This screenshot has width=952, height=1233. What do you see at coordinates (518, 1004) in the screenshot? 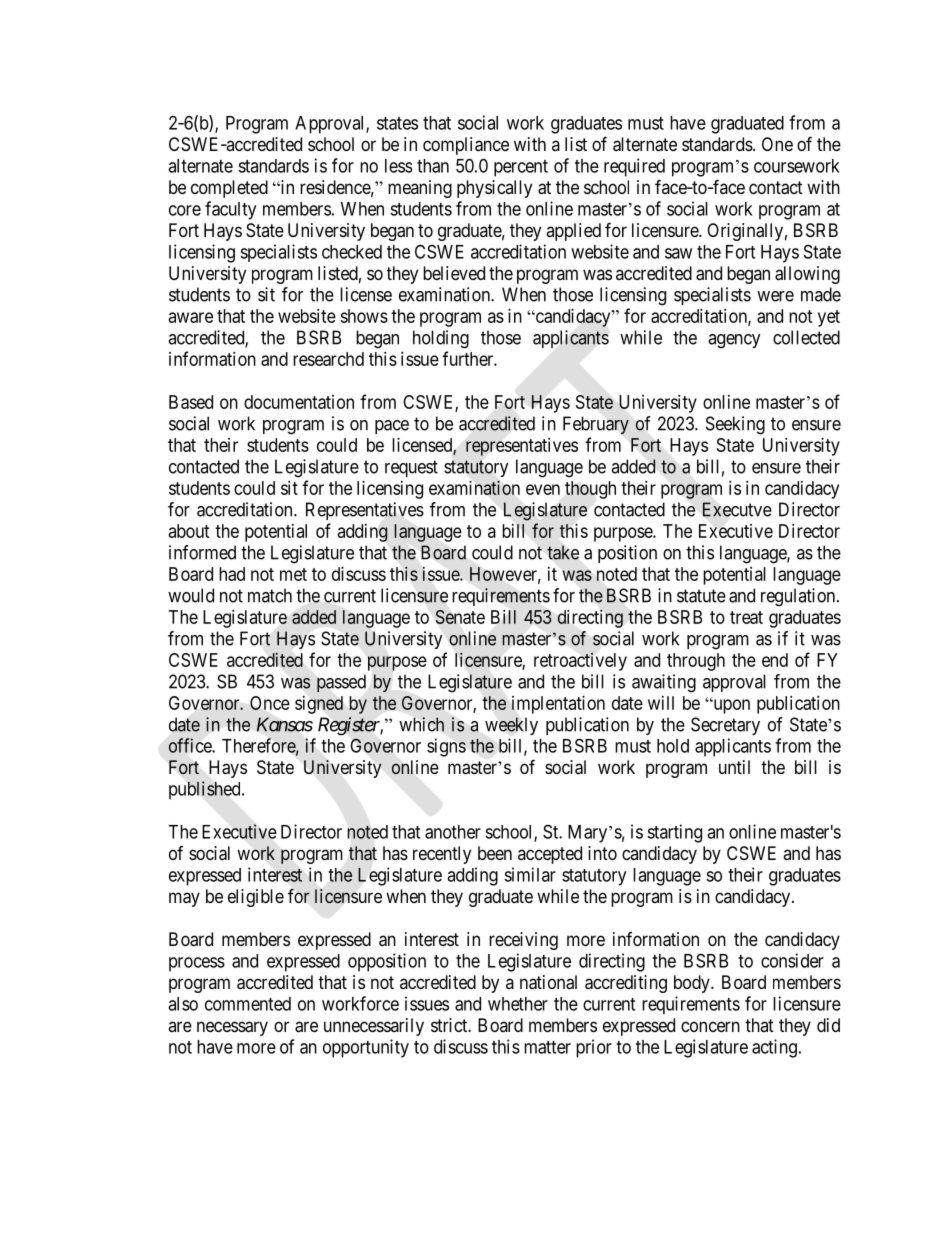
I see `whether` at bounding box center [518, 1004].
